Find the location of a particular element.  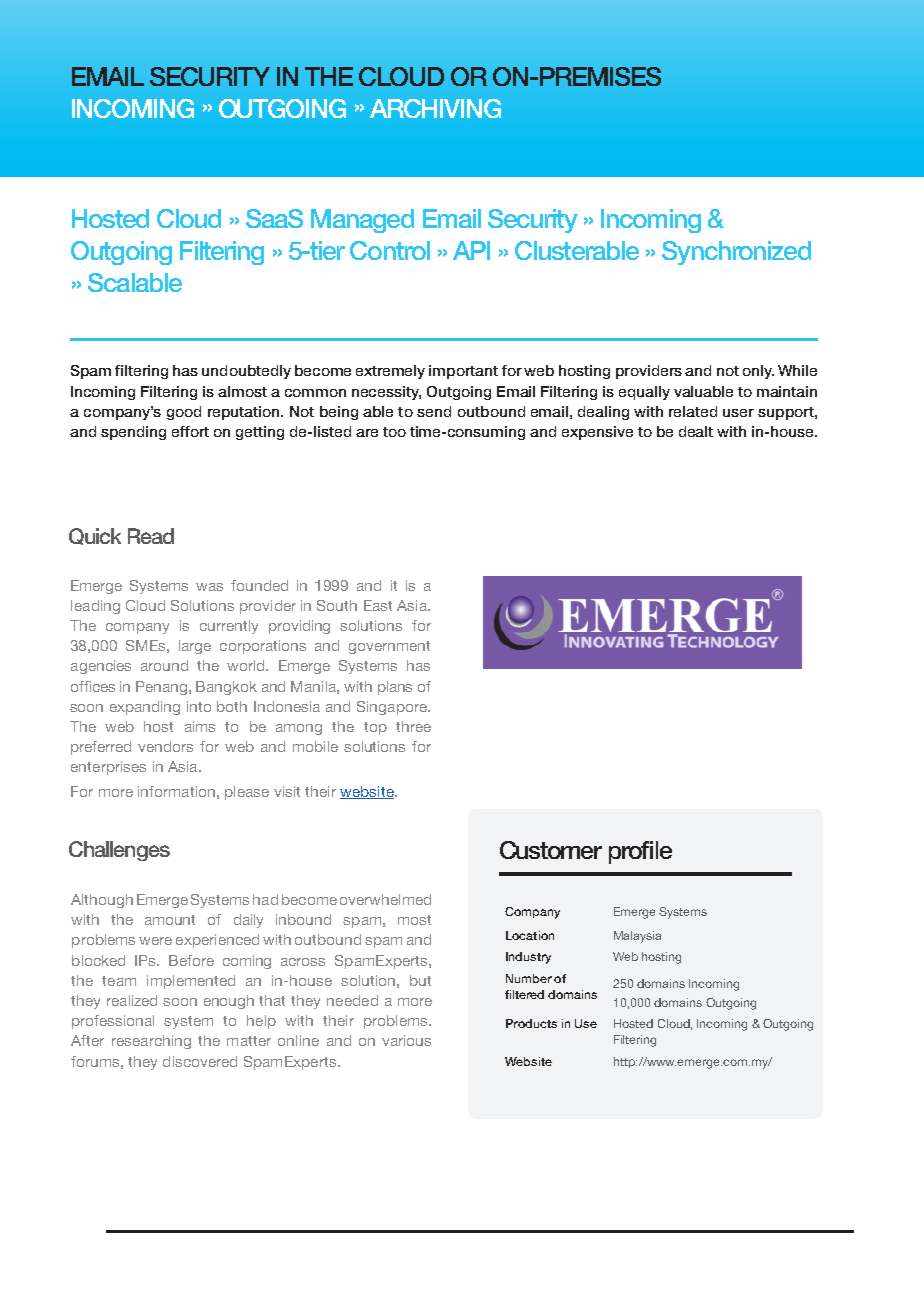

East is located at coordinates (378, 605).
